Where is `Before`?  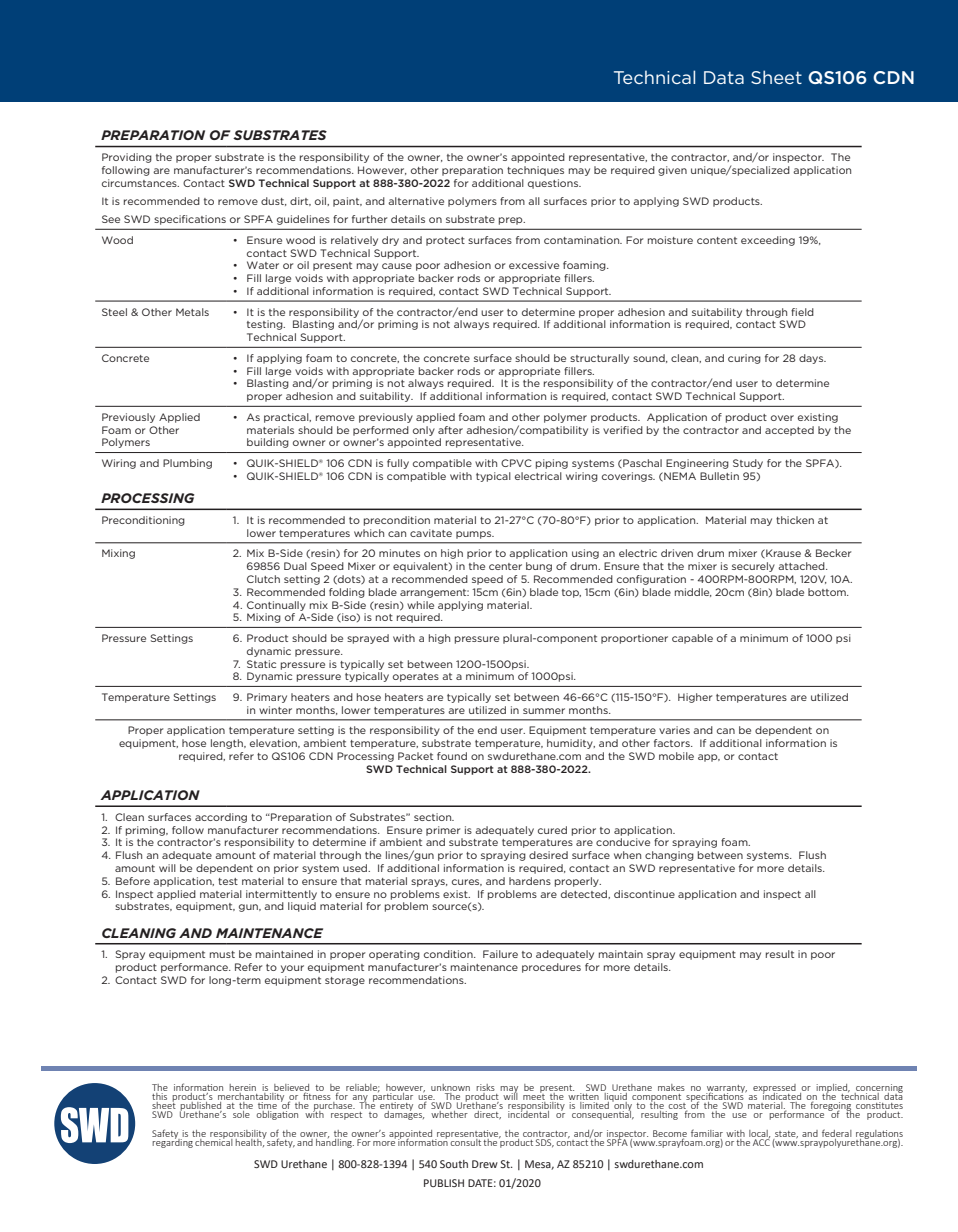
Before is located at coordinates (133, 881).
